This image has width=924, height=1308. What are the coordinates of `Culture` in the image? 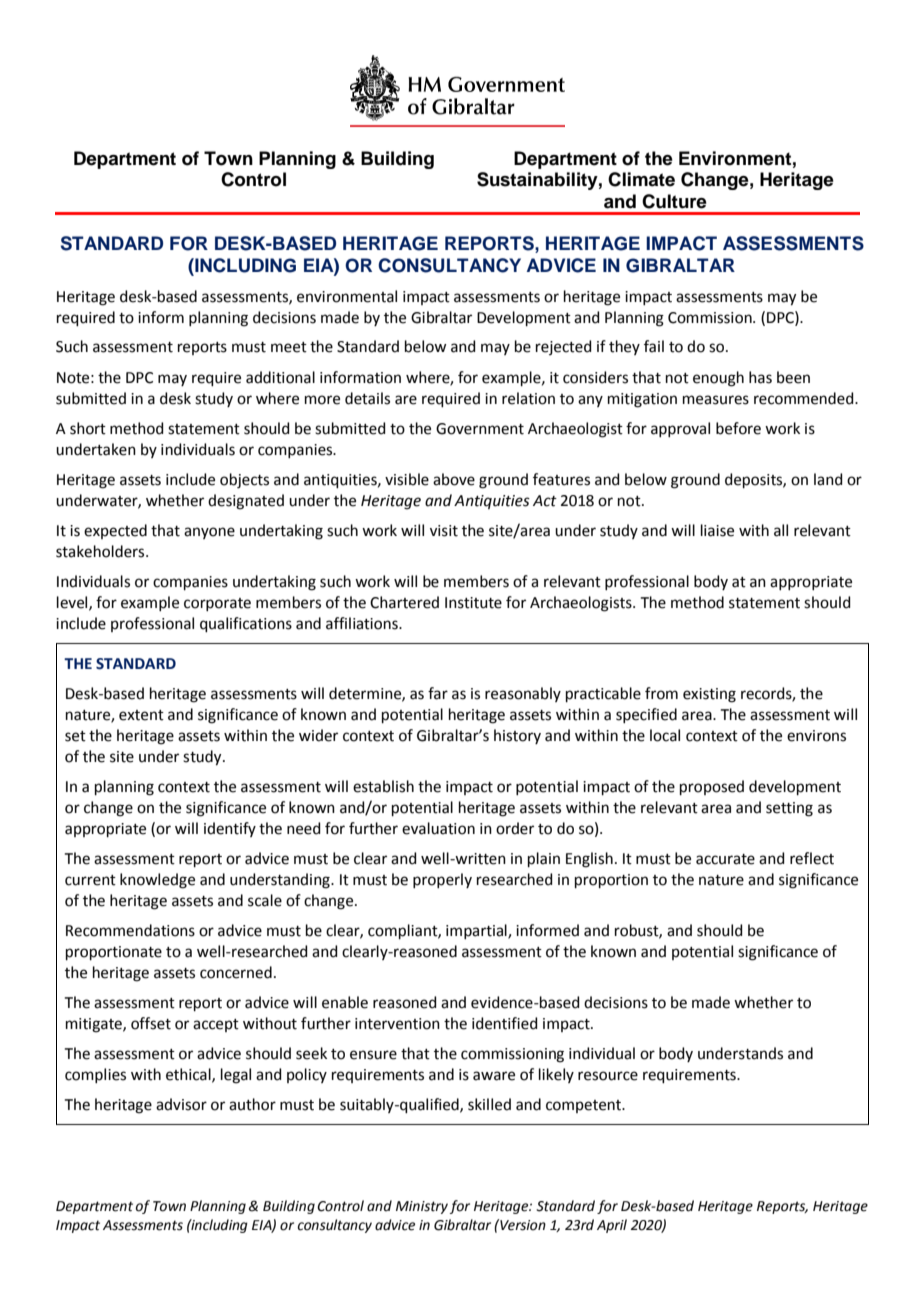 It's located at (674, 201).
